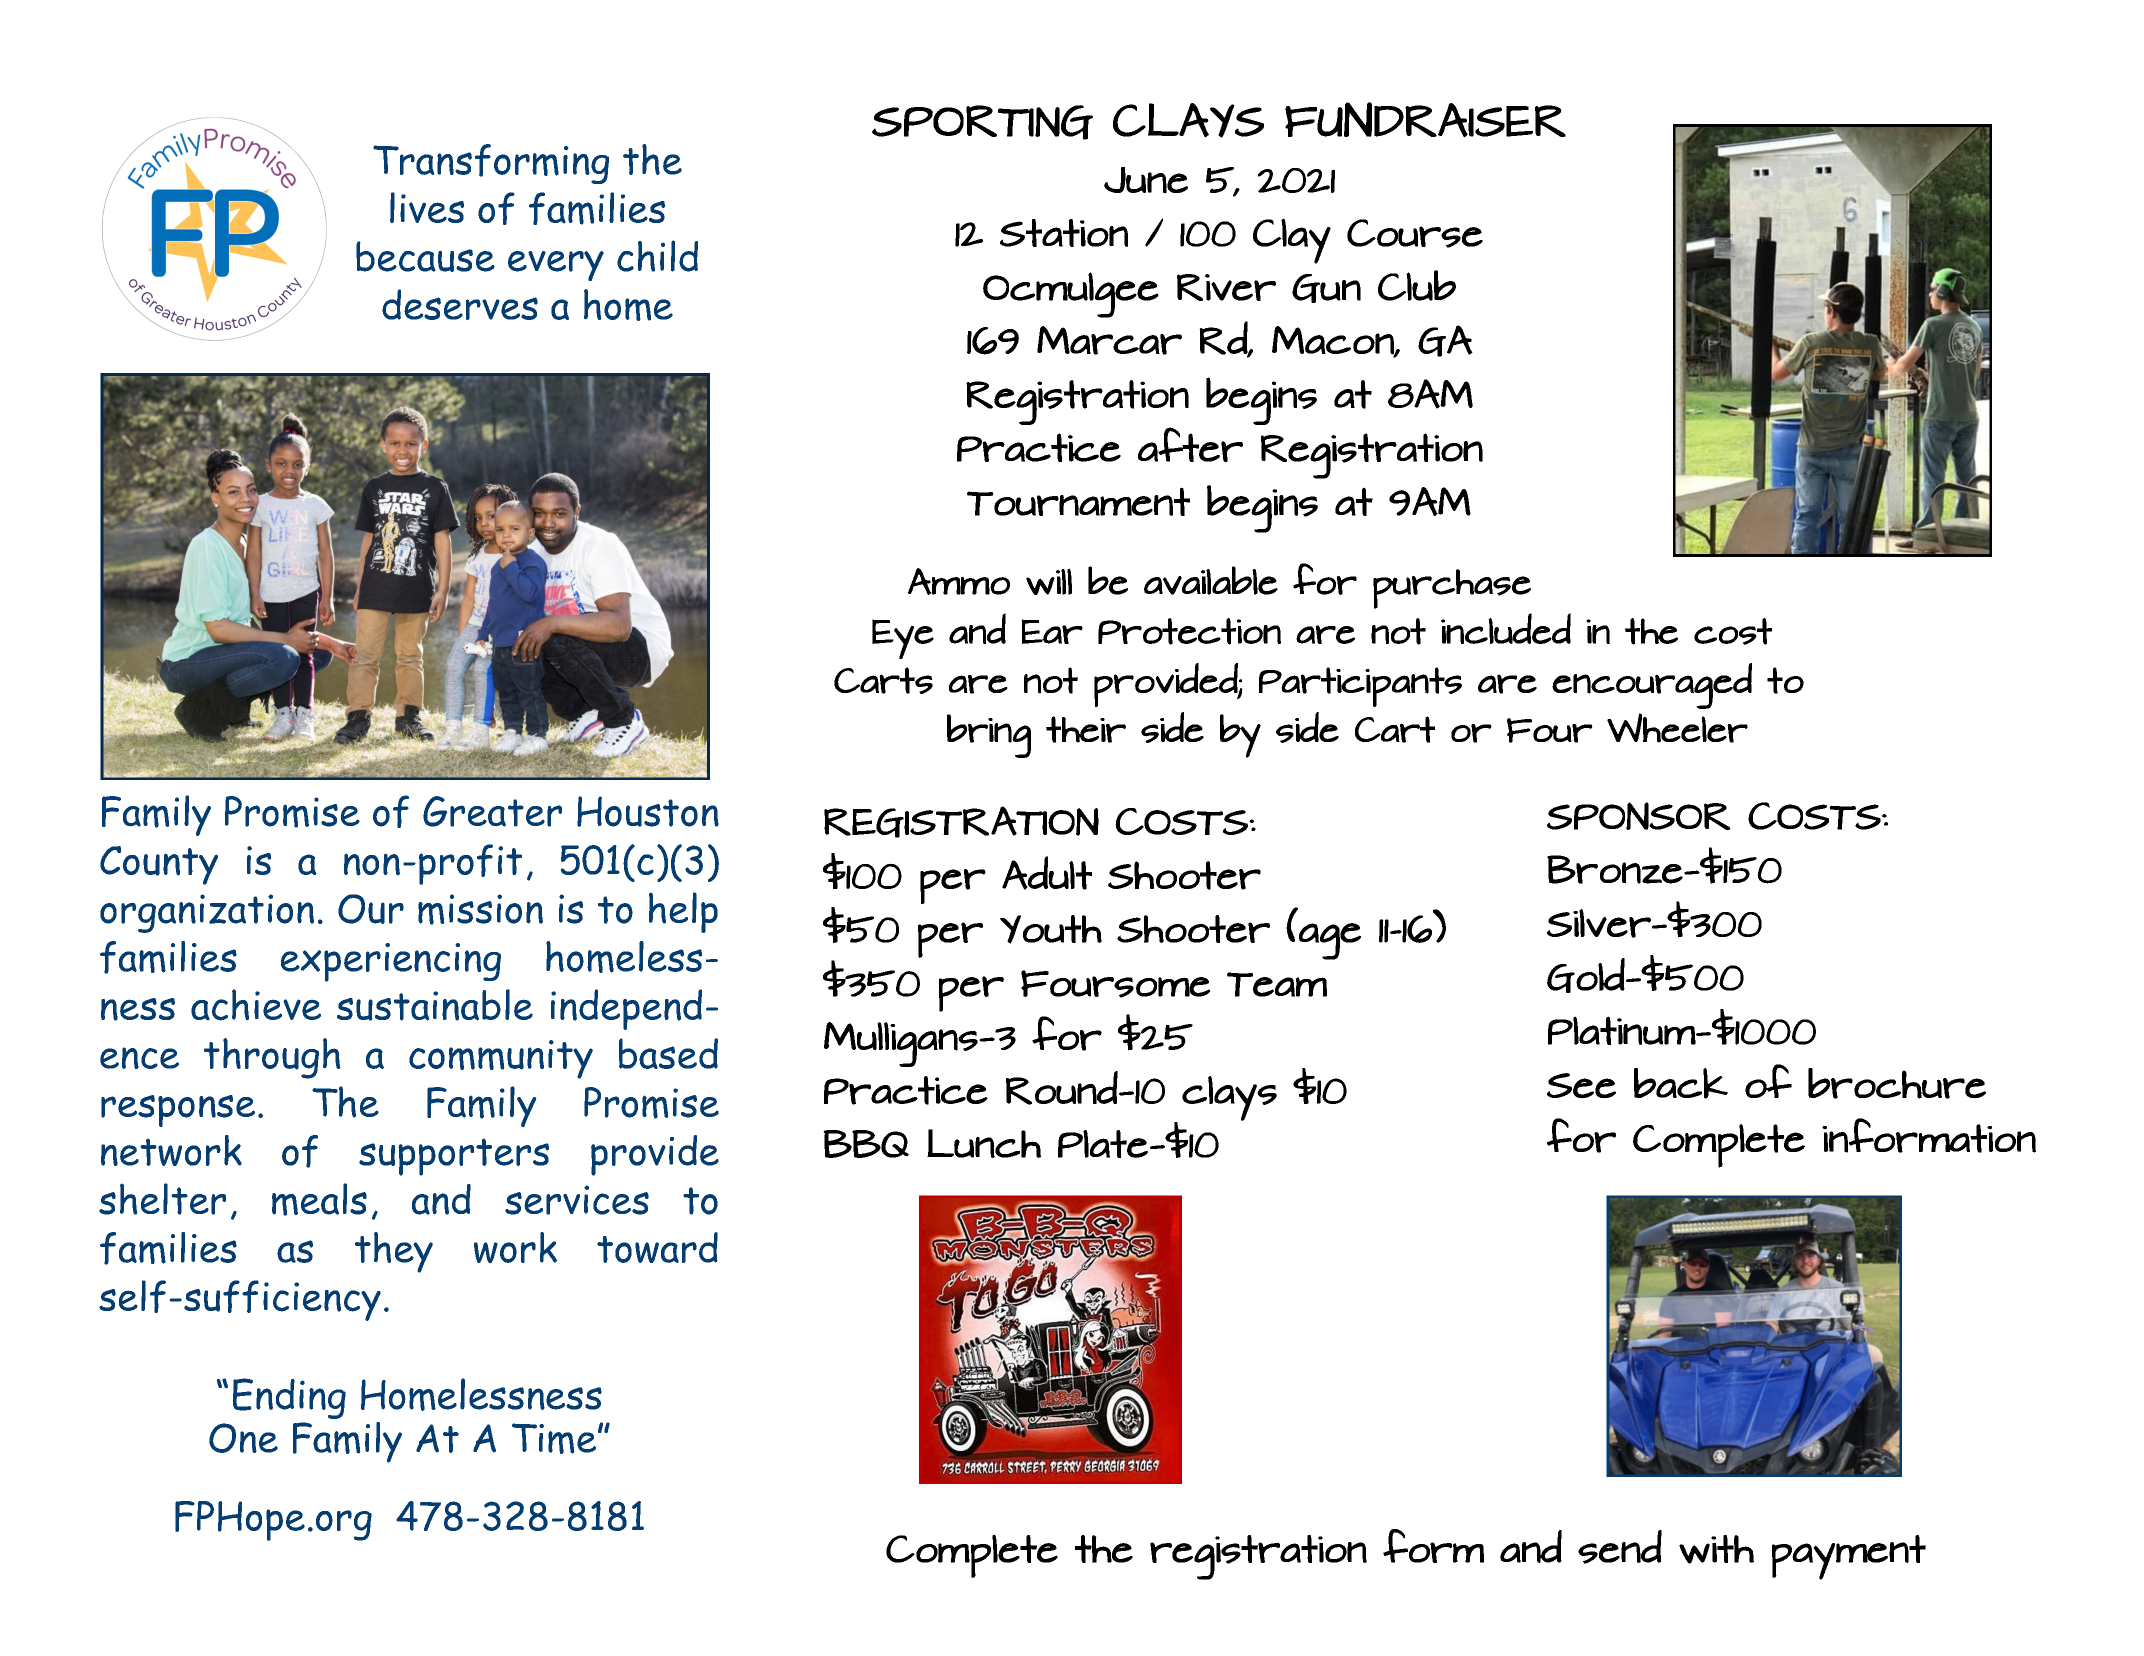 This screenshot has height=1656, width=2144. Describe the element at coordinates (460, 304) in the screenshot. I see `deserves` at that location.
